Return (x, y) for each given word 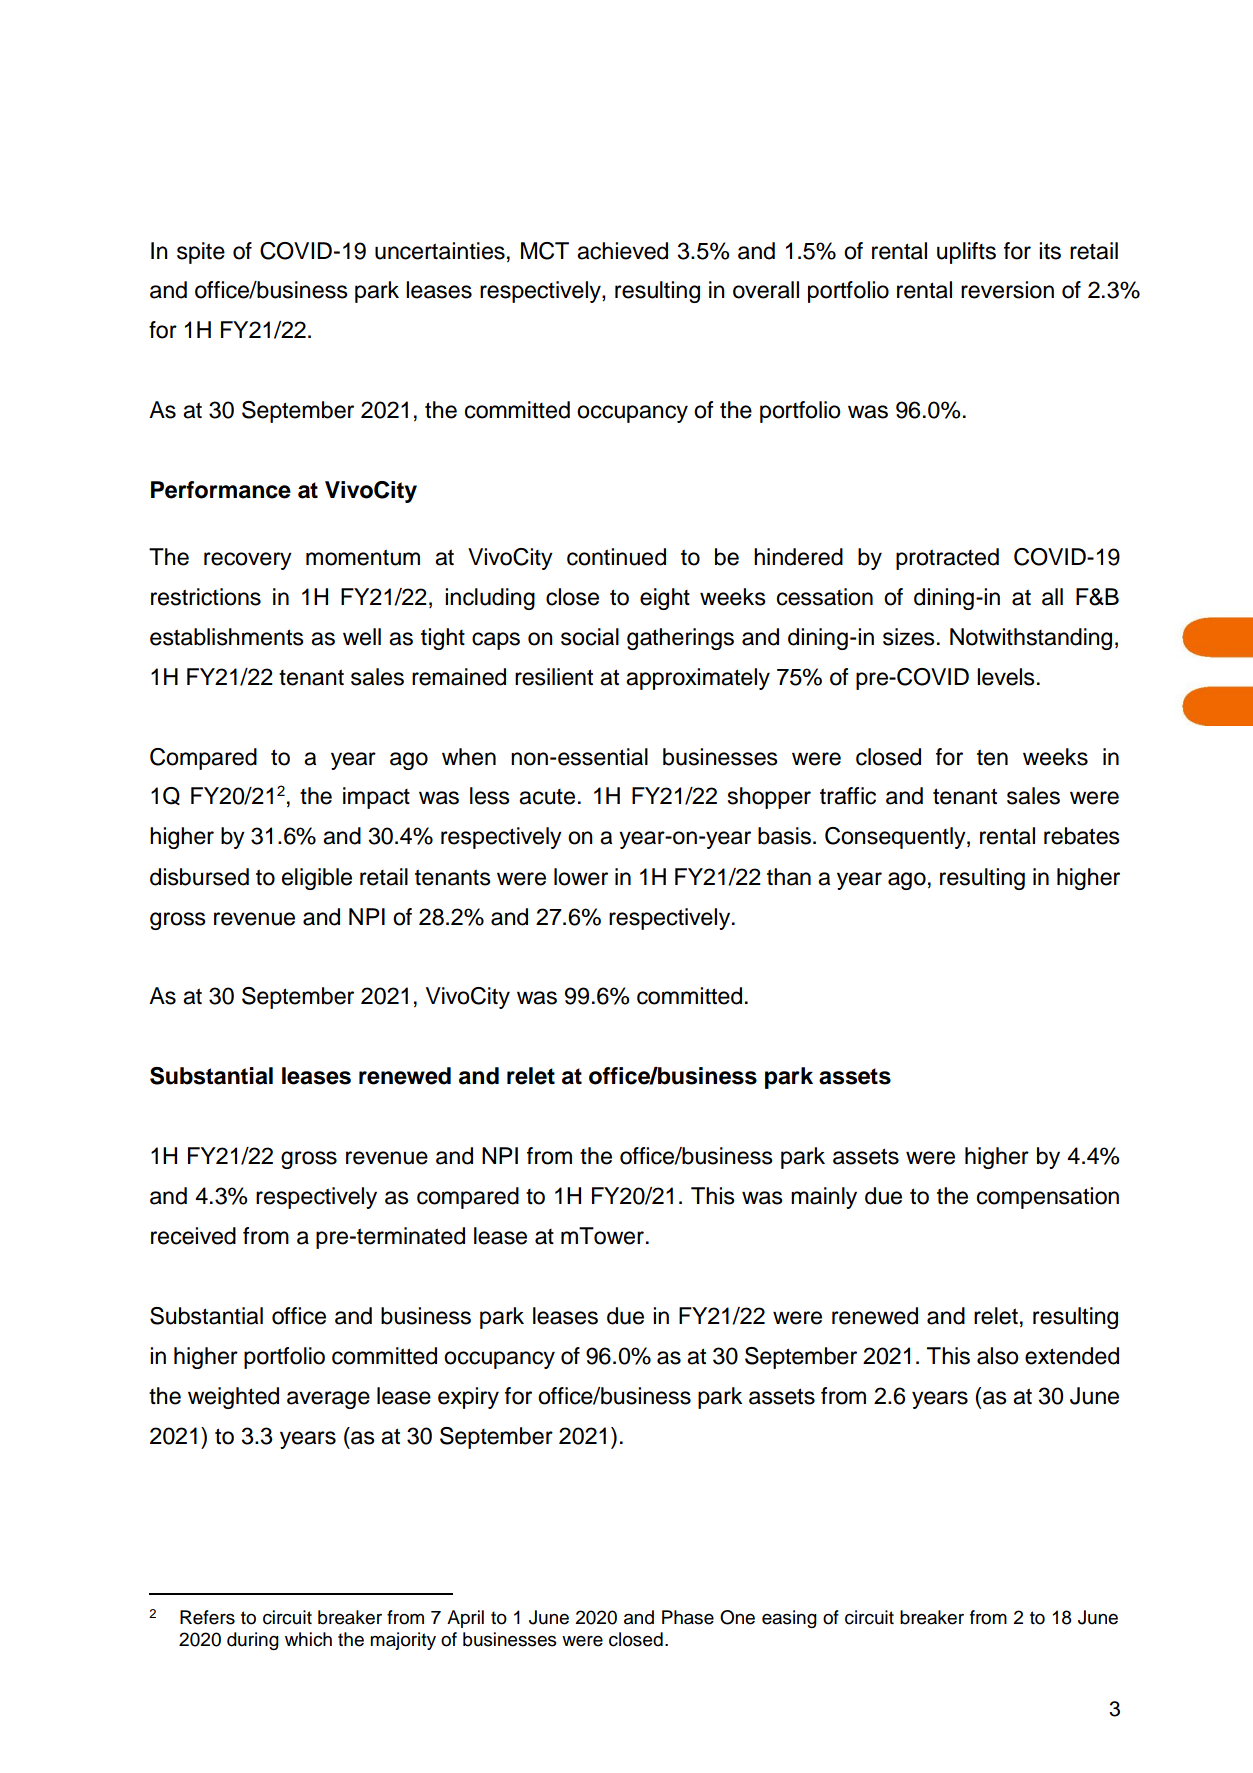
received (193, 1236)
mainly (824, 1198)
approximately (698, 679)
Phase (688, 1617)
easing (789, 1619)
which (308, 1639)
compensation (1048, 1198)
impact (376, 798)
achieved (622, 251)
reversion (1007, 290)
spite (201, 253)
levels (1006, 677)
